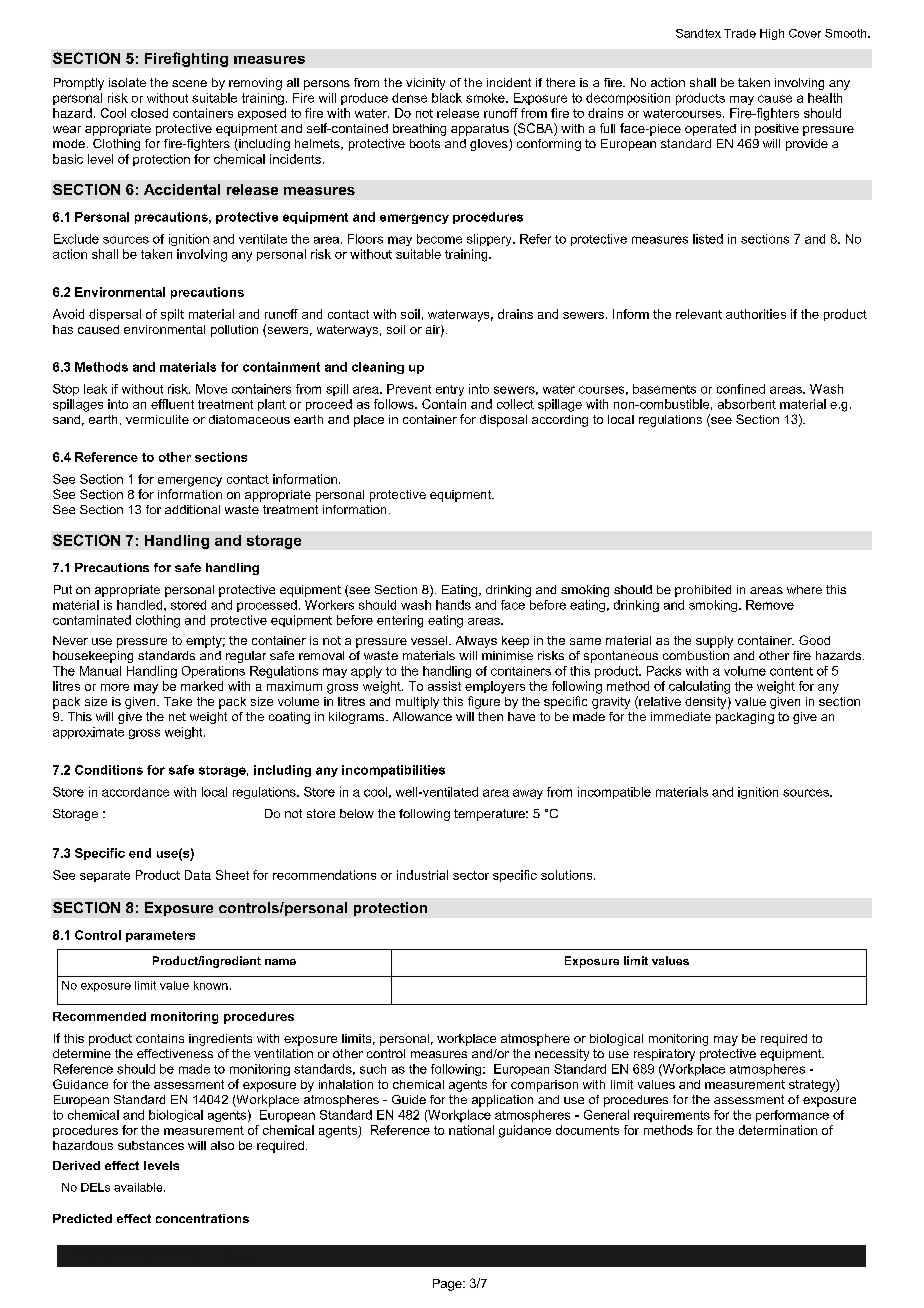  What do you see at coordinates (791, 671) in the screenshot?
I see `content` at bounding box center [791, 671].
